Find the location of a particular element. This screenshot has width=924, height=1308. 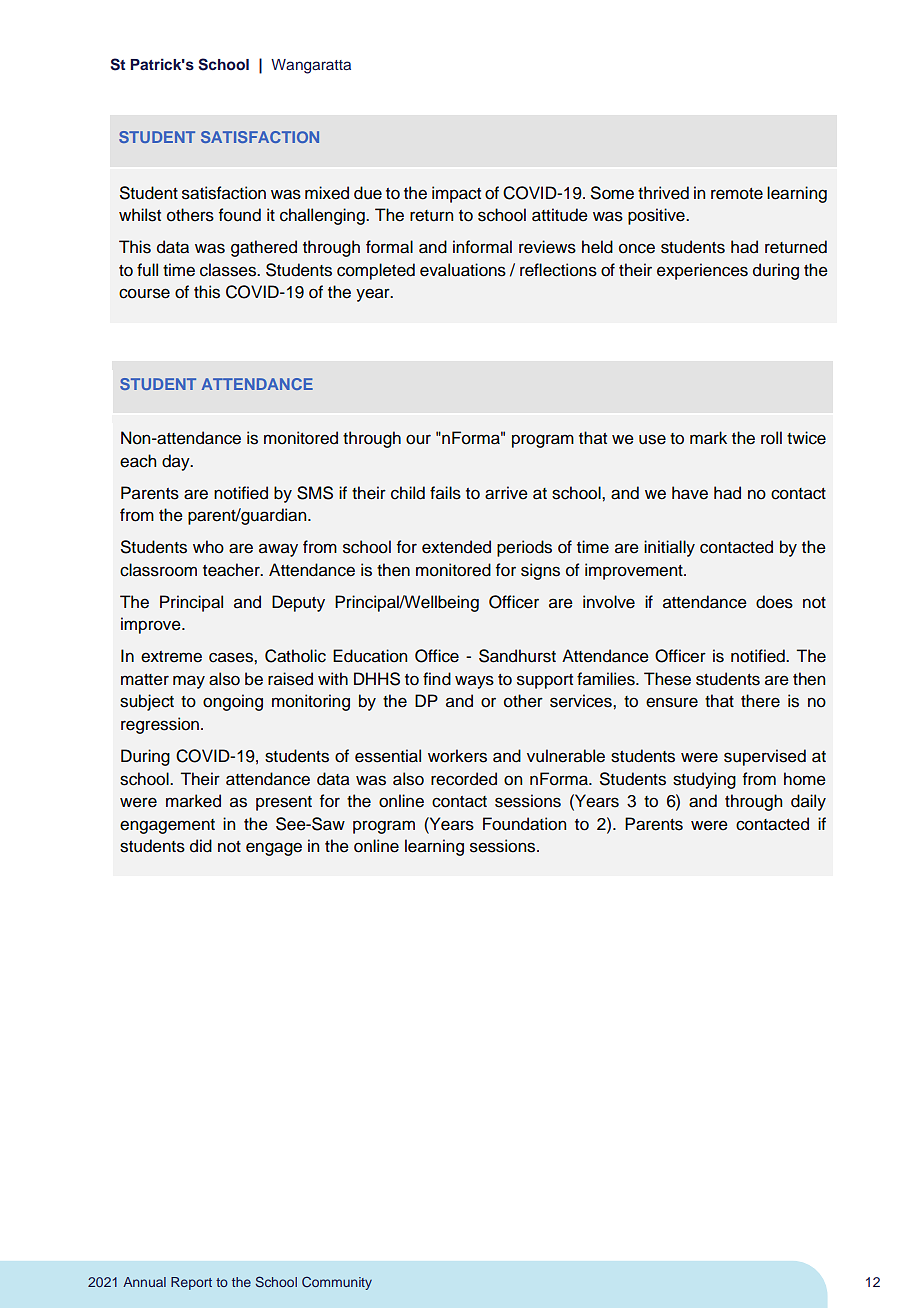

recorded is located at coordinates (464, 779).
